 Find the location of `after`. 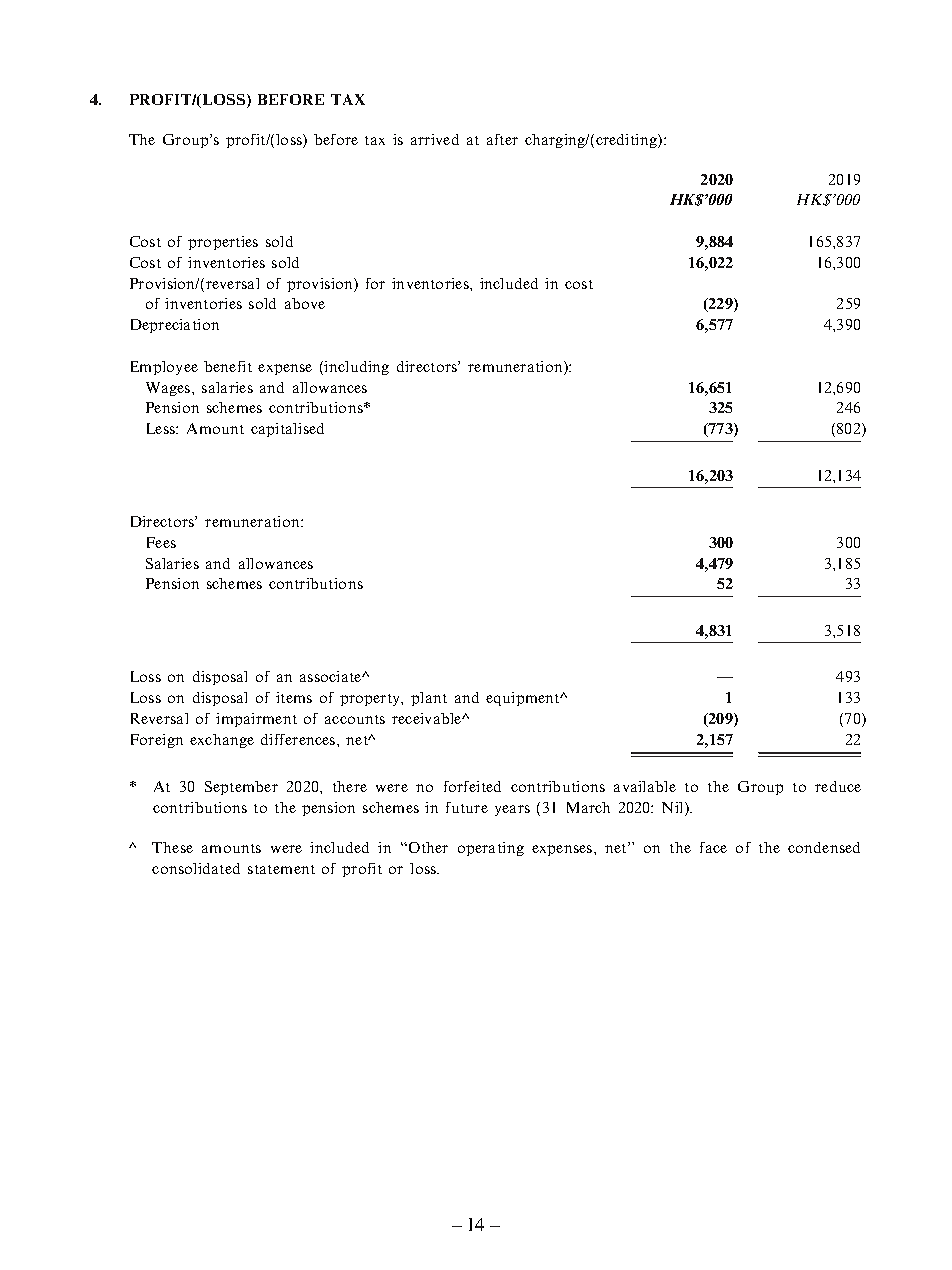

after is located at coordinates (502, 139).
